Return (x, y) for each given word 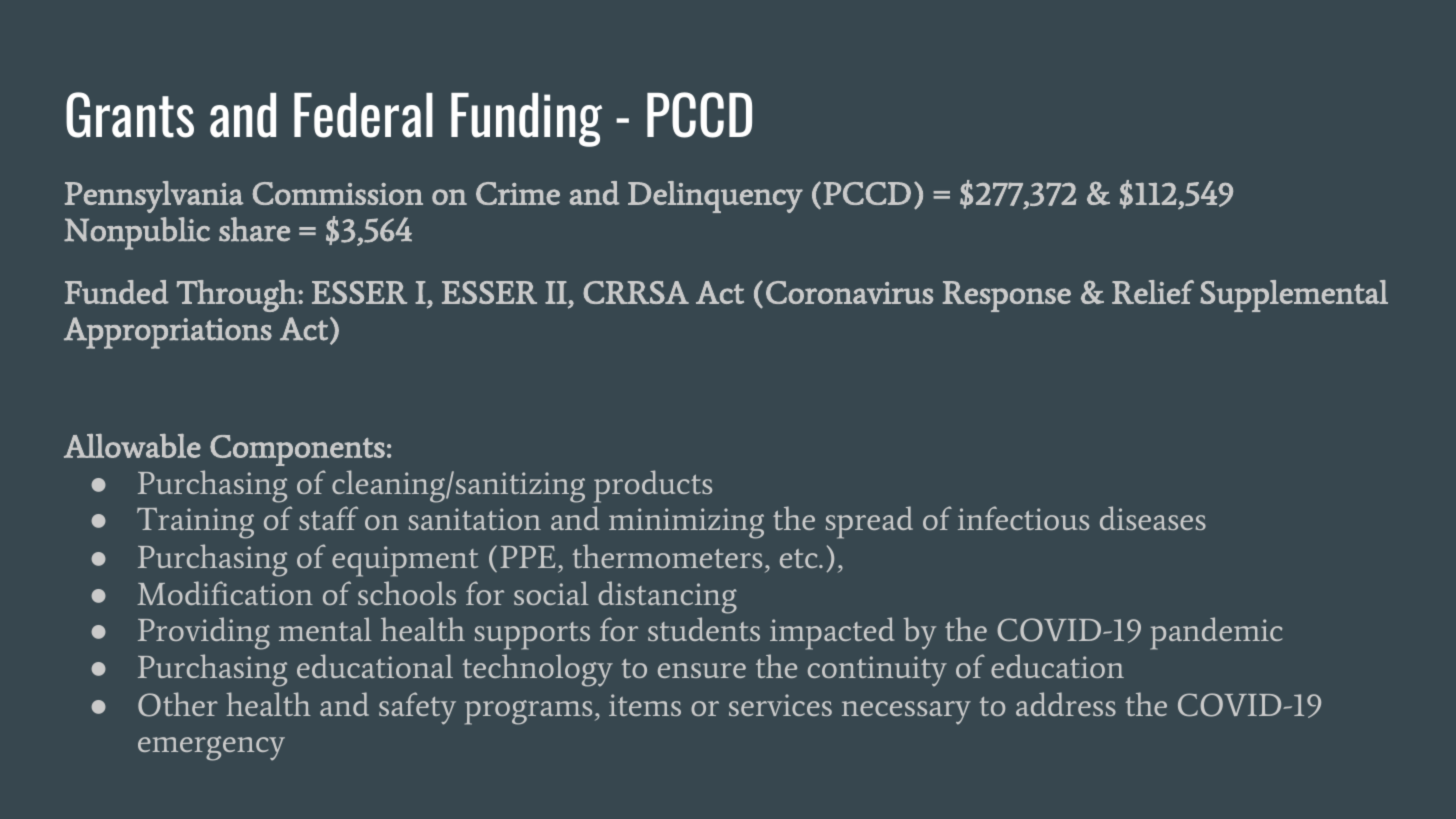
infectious (1023, 518)
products (653, 486)
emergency (211, 748)
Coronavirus (849, 292)
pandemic (1216, 633)
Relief (1153, 292)
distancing (667, 597)
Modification (225, 593)
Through (238, 296)
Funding (526, 120)
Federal (363, 115)
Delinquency (715, 197)
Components (297, 450)
